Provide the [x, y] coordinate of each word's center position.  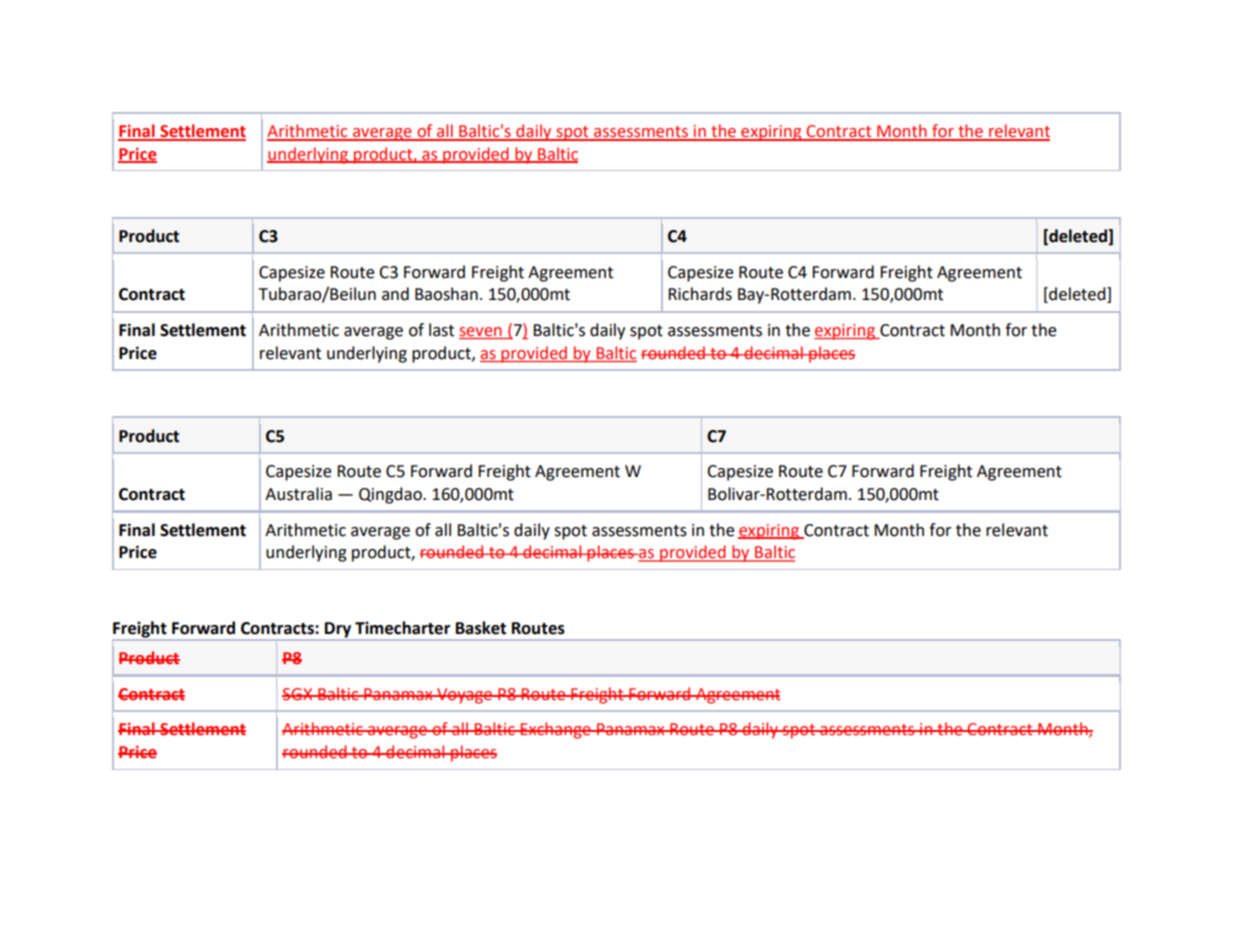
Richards [700, 294]
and [395, 294]
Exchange [556, 730]
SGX [298, 694]
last [441, 330]
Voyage [465, 696]
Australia [298, 494]
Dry [338, 631]
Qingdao [391, 495]
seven [480, 332]
